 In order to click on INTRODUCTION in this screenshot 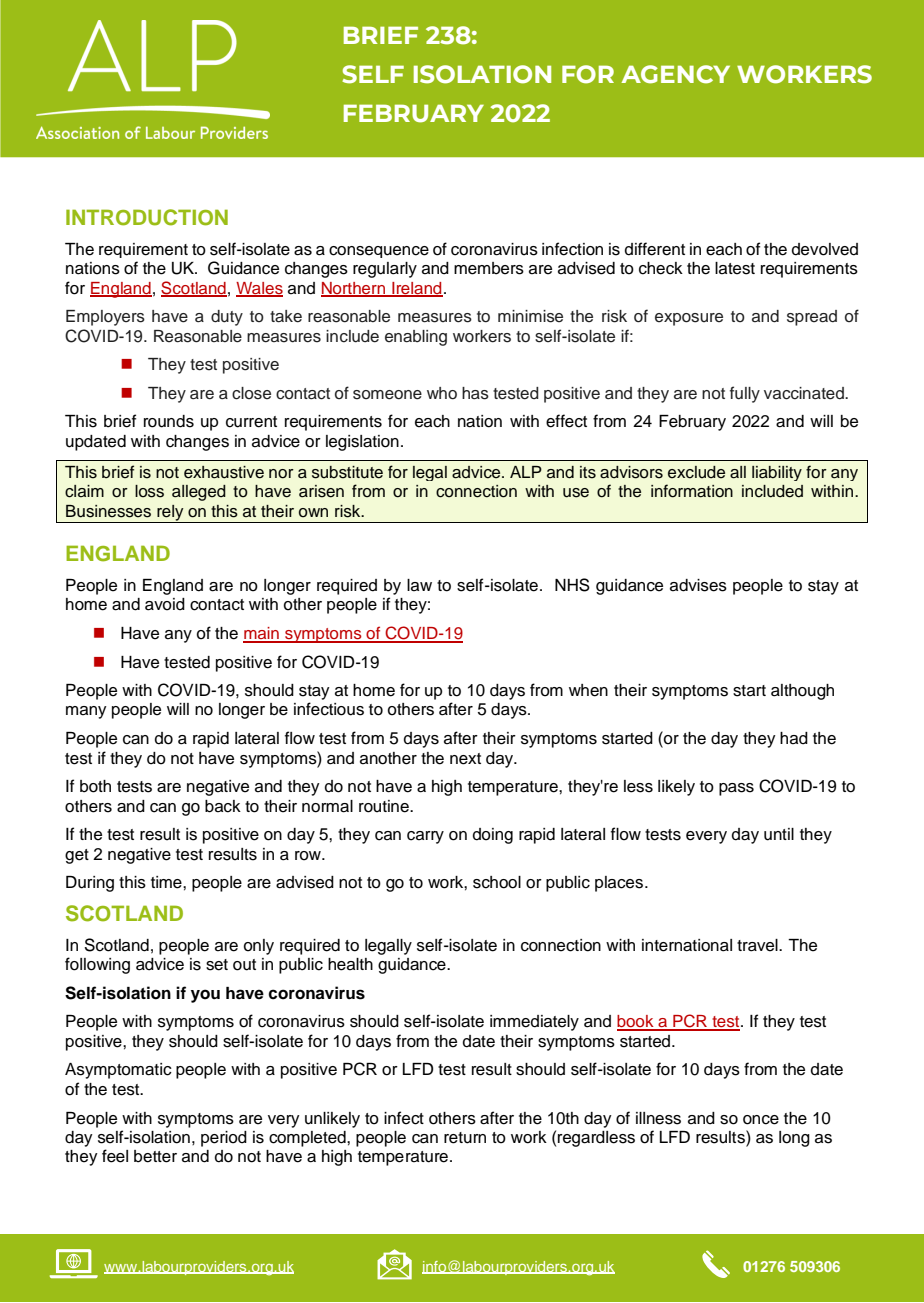, I will do `click(147, 217)`.
